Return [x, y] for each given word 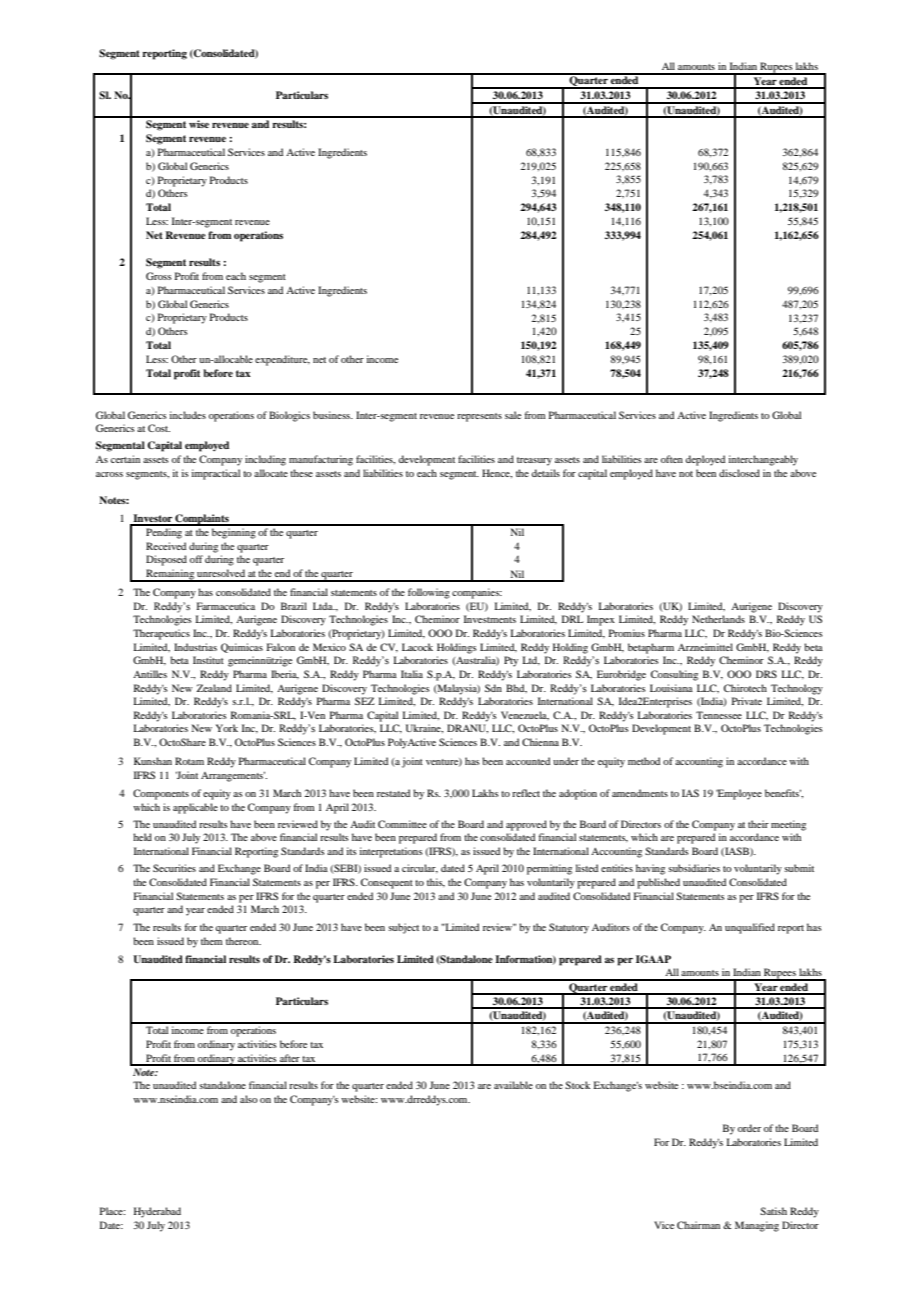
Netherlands [718, 619]
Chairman [698, 1225]
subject [403, 928]
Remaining [170, 575]
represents [479, 417]
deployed [705, 460]
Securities [174, 868]
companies [477, 593]
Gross [159, 276]
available [513, 1085]
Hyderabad [157, 1212]
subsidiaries [694, 868]
